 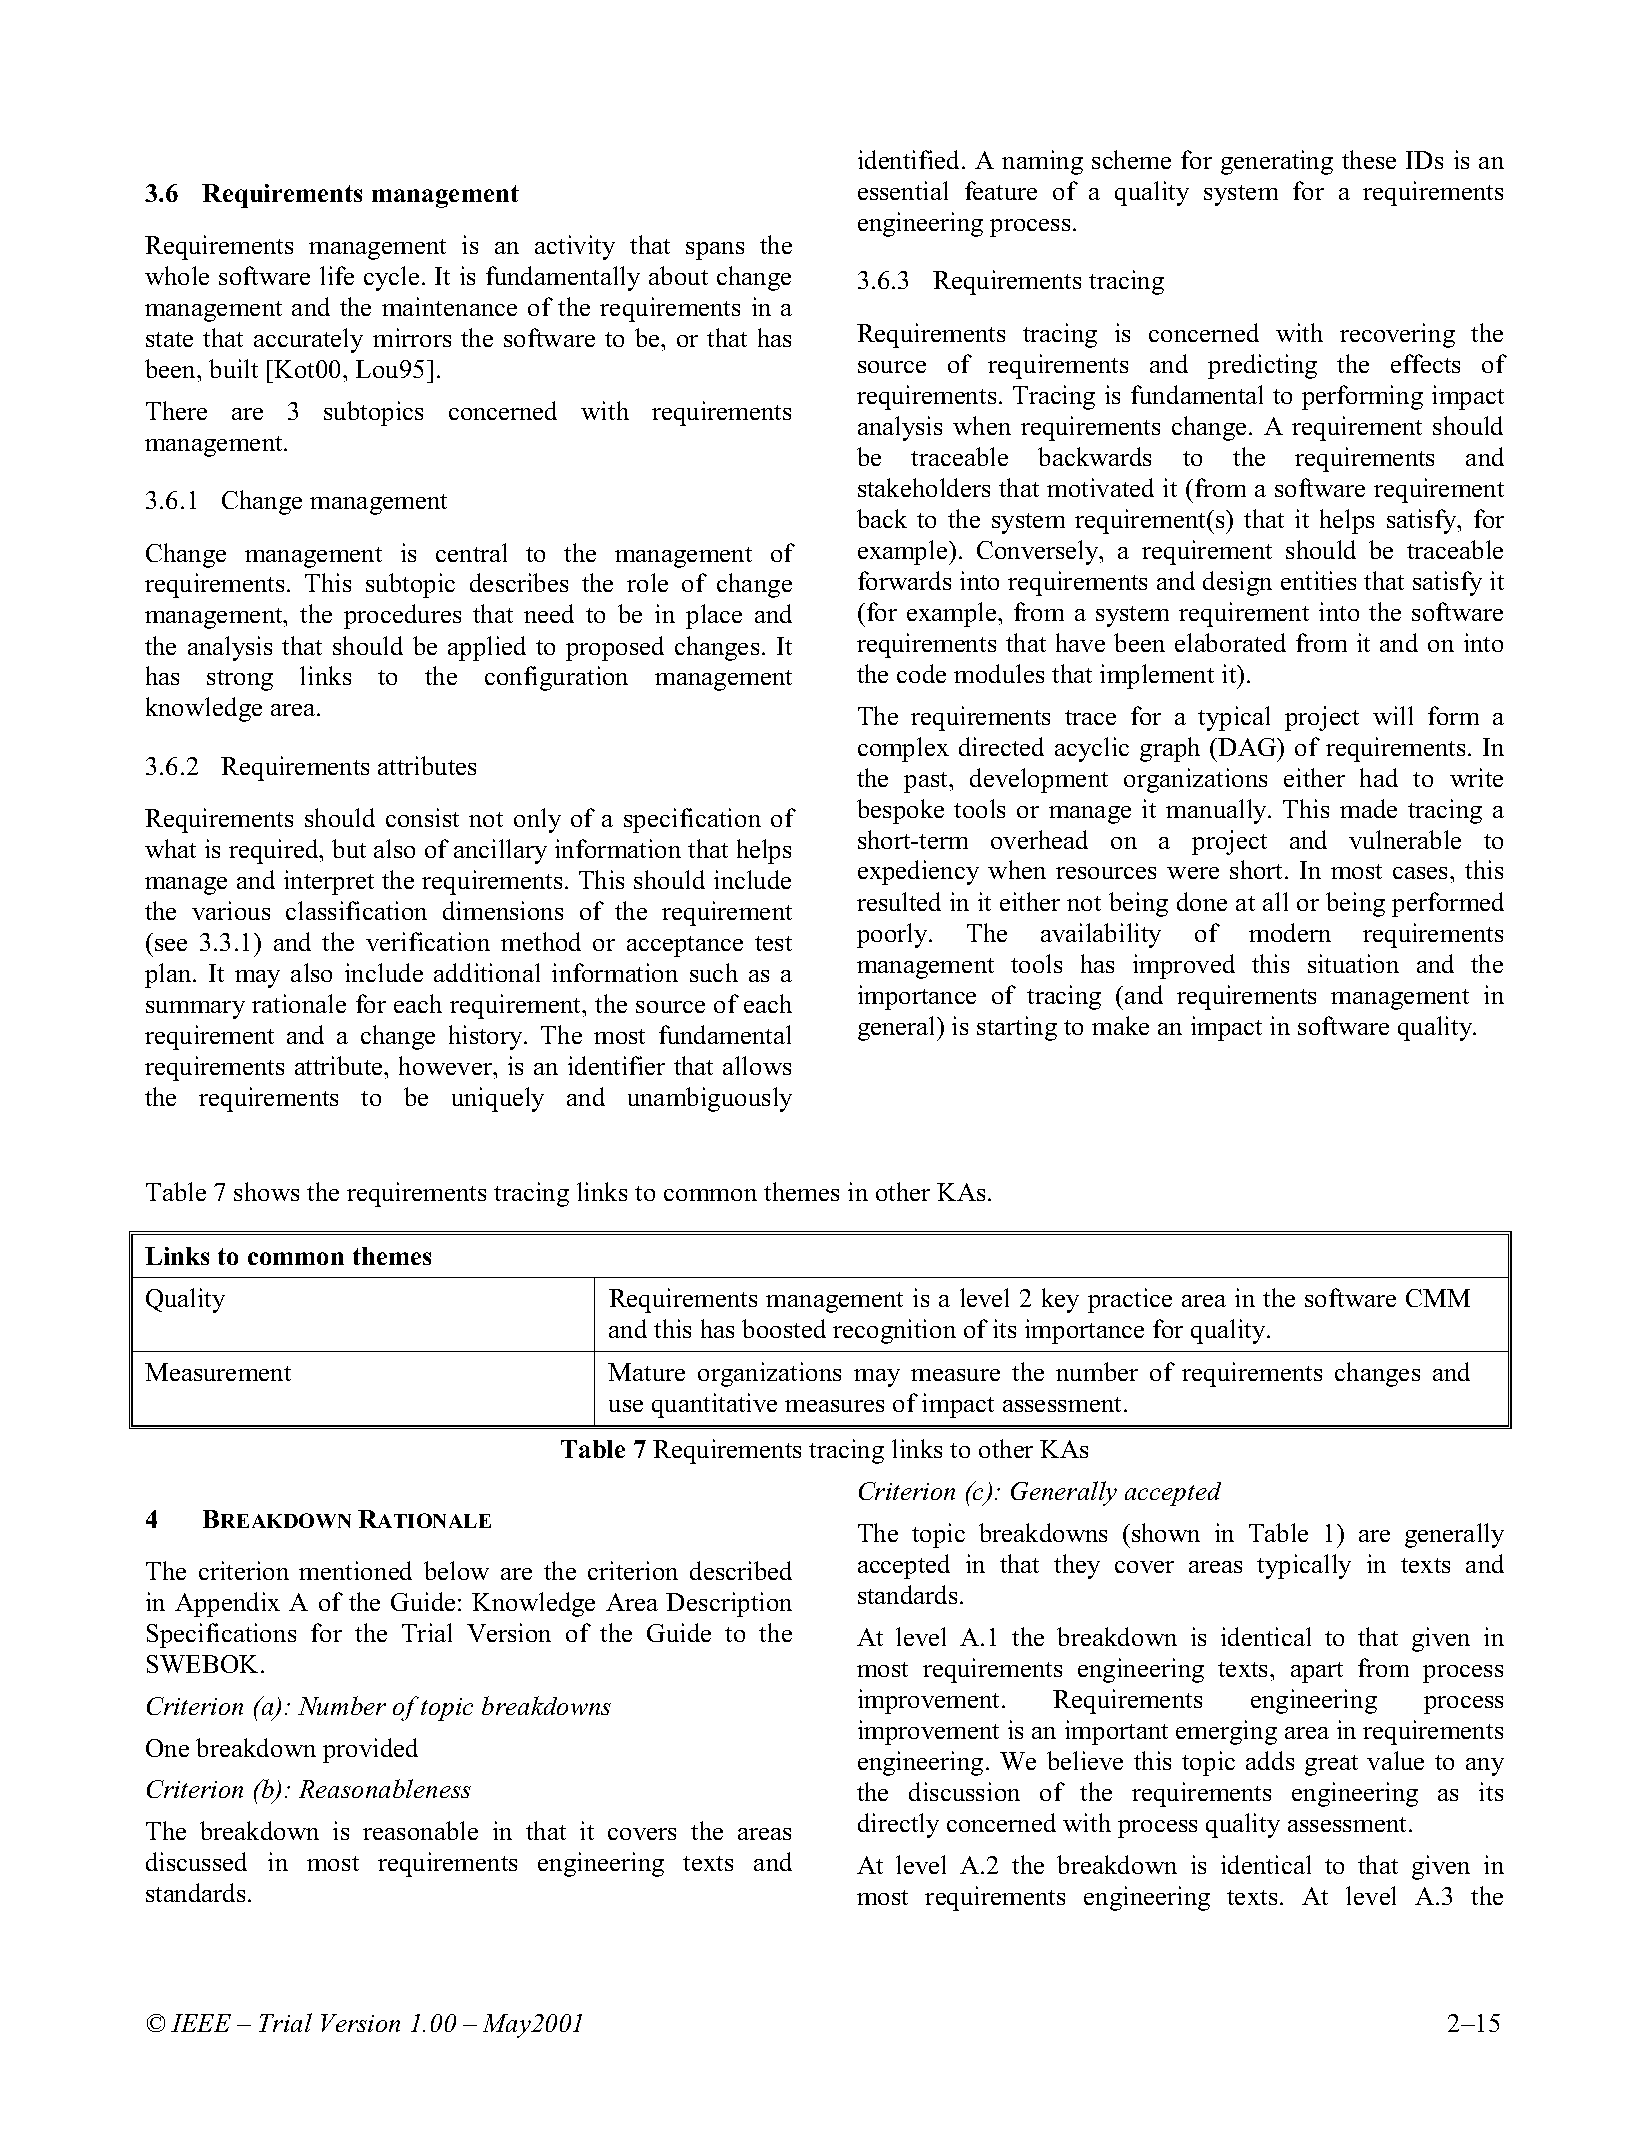 I want to click on allows, so click(x=757, y=1065).
